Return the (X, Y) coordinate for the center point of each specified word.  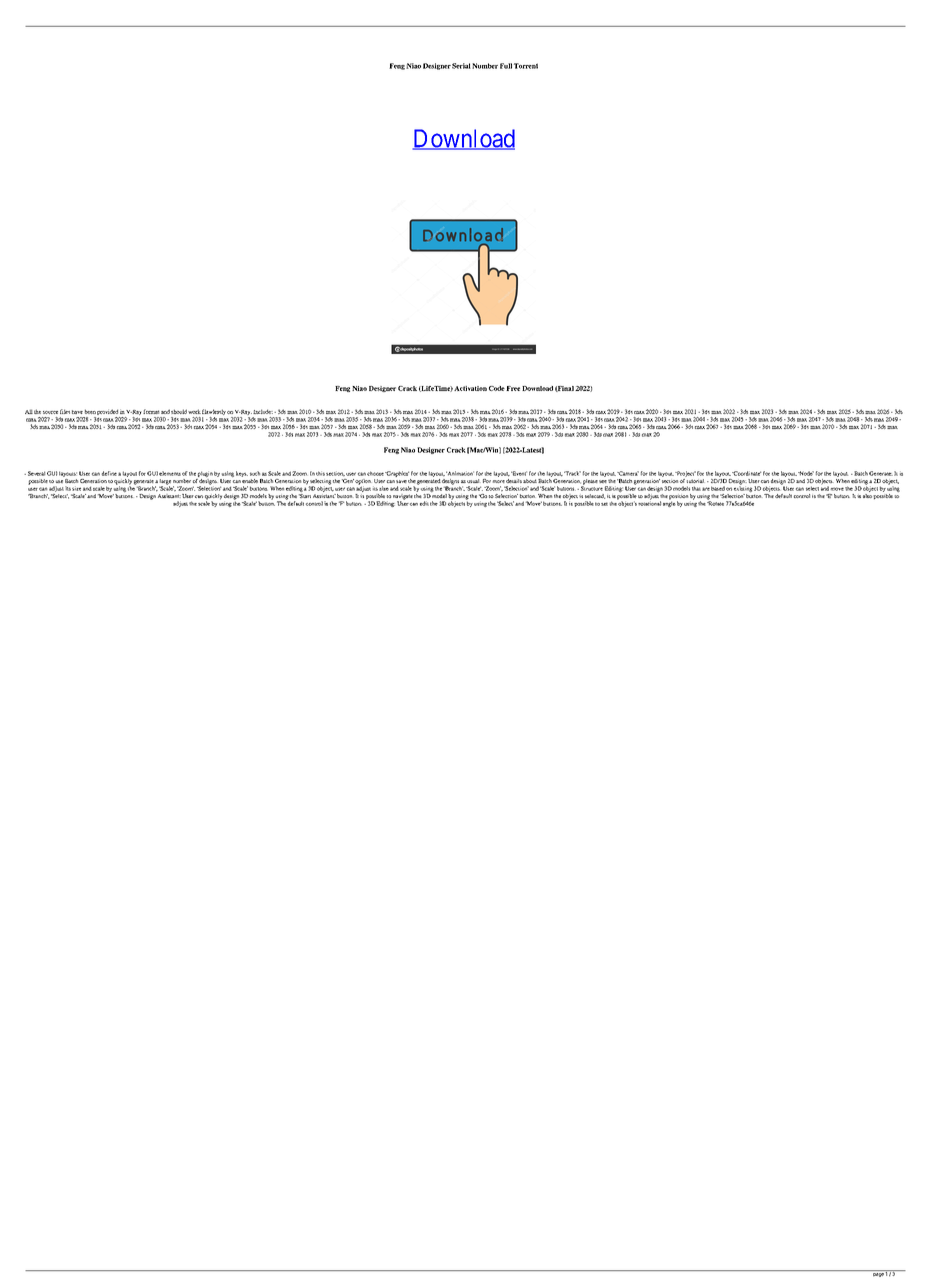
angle (669, 503)
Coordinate (746, 473)
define (109, 473)
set (604, 504)
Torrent (526, 66)
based (718, 488)
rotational (649, 502)
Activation (470, 388)
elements (170, 473)
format (151, 411)
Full (506, 66)
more (499, 481)
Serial (461, 66)
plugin (205, 474)
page (878, 1275)
